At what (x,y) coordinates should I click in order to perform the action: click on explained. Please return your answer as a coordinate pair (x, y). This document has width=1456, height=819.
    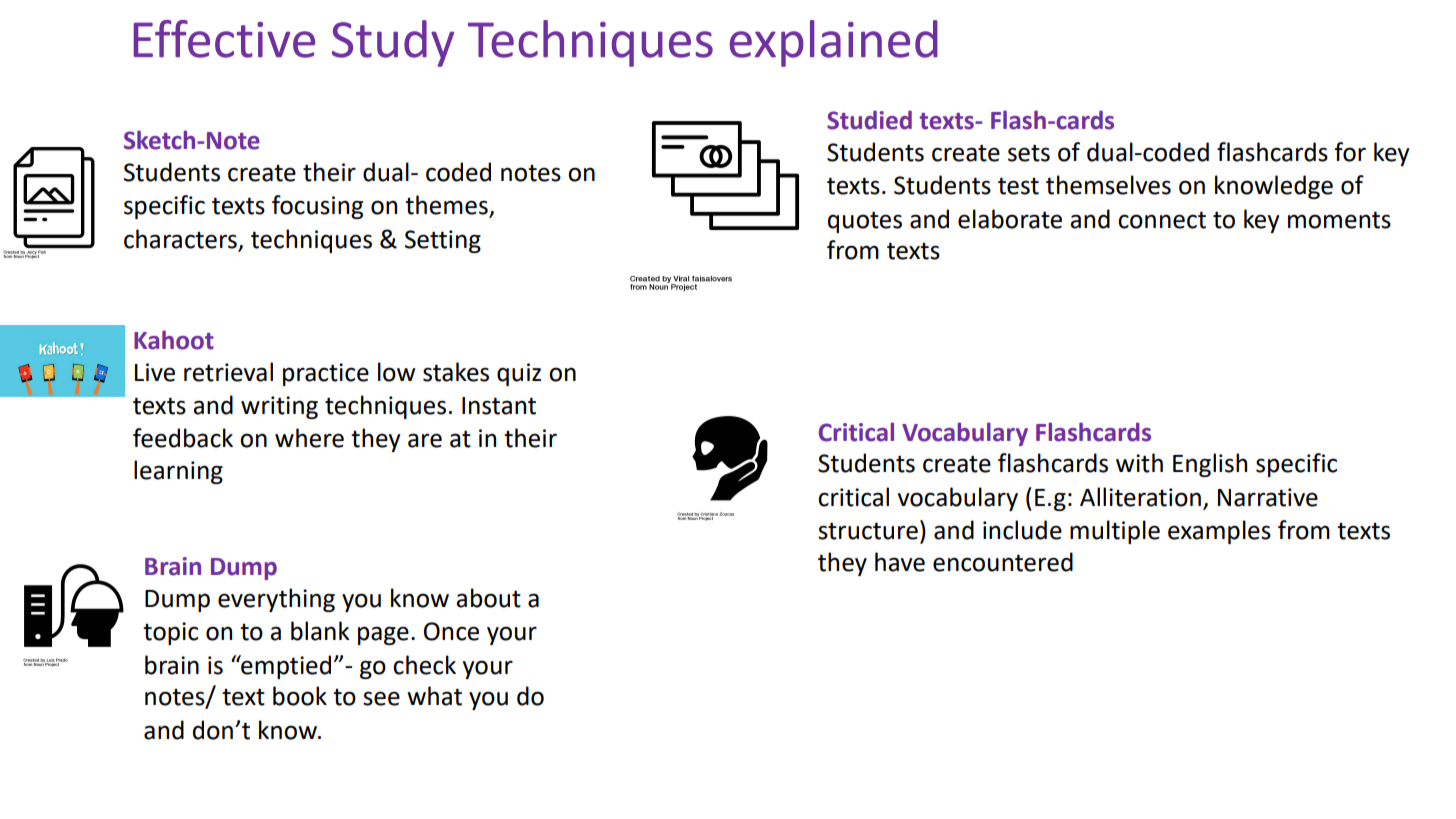
    Looking at the image, I should click on (834, 43).
